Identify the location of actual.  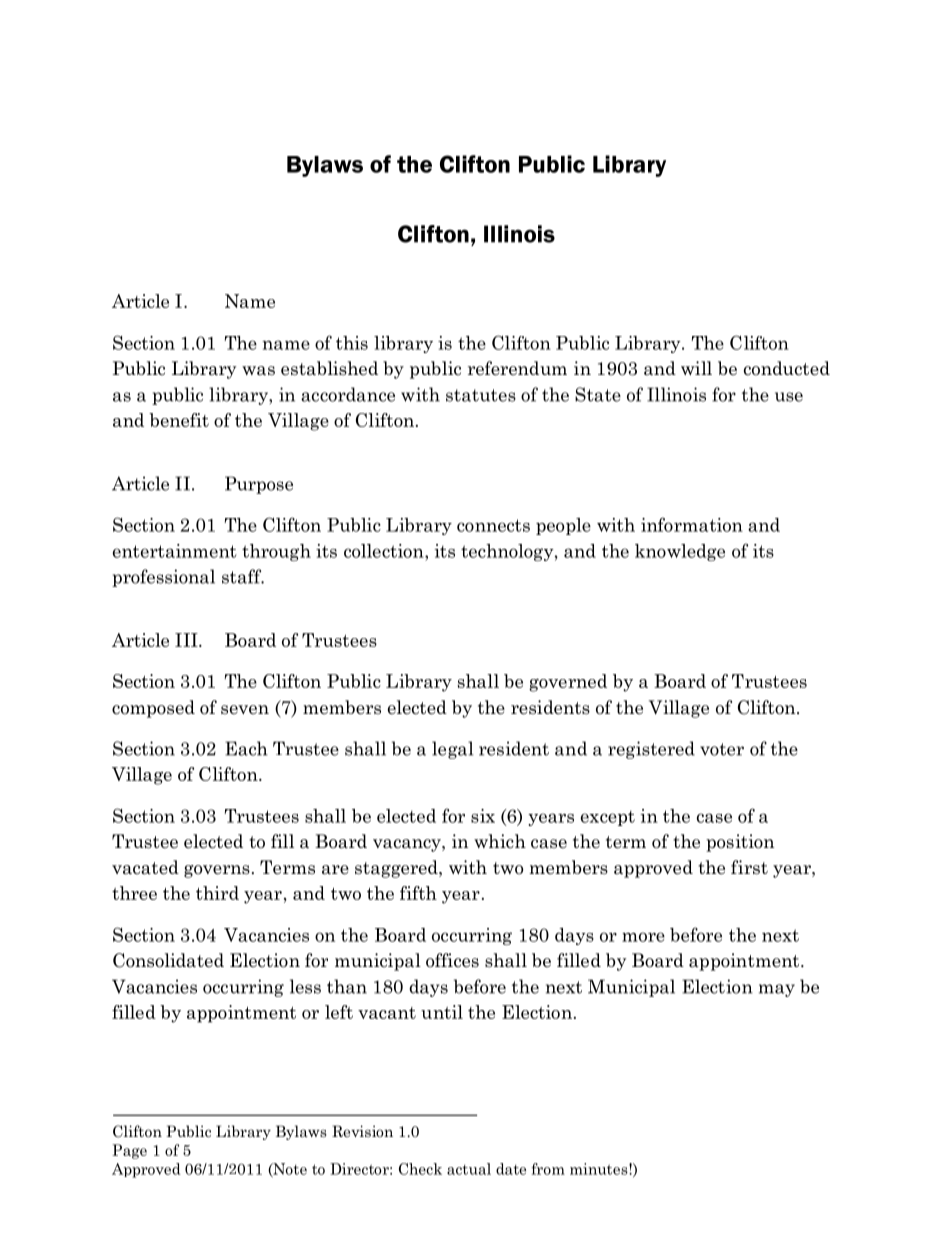
(469, 1169).
